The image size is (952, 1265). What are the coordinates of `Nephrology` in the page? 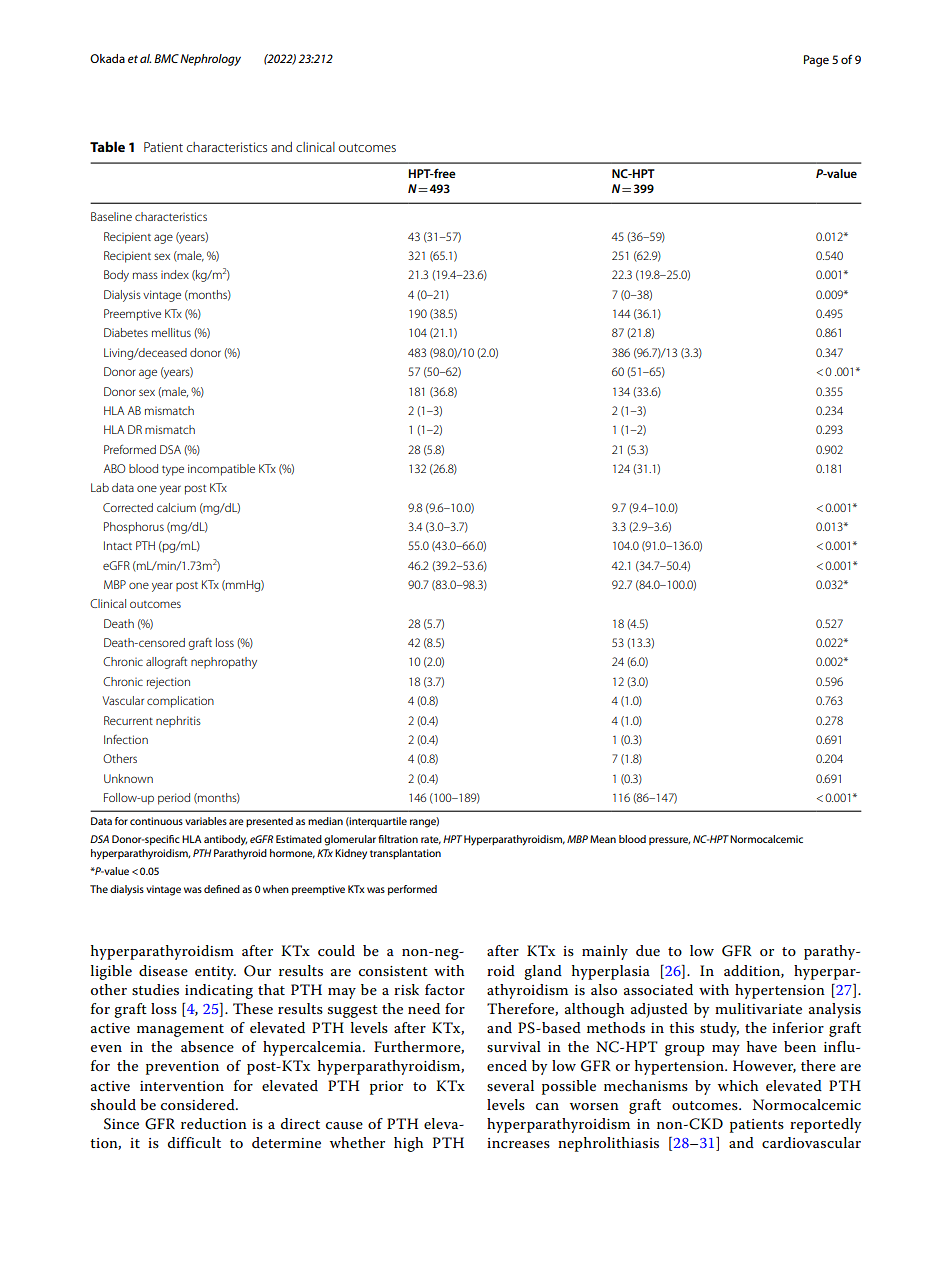 It's located at (210, 60).
